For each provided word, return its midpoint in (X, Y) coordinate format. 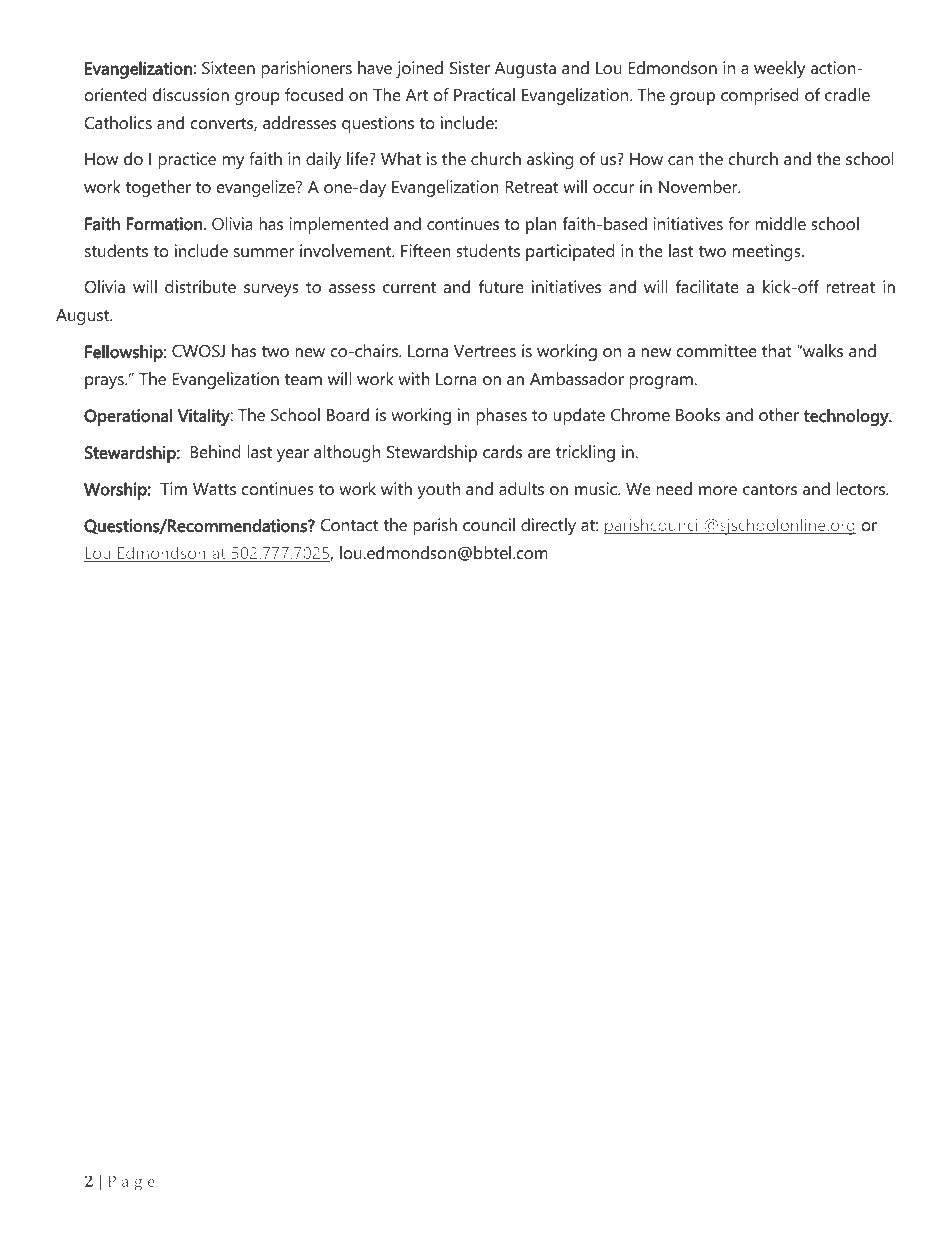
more (718, 490)
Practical (484, 94)
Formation (164, 224)
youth (439, 490)
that (777, 350)
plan (541, 225)
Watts (214, 489)
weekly (779, 69)
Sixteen (228, 67)
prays (105, 382)
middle (780, 223)
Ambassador (577, 378)
